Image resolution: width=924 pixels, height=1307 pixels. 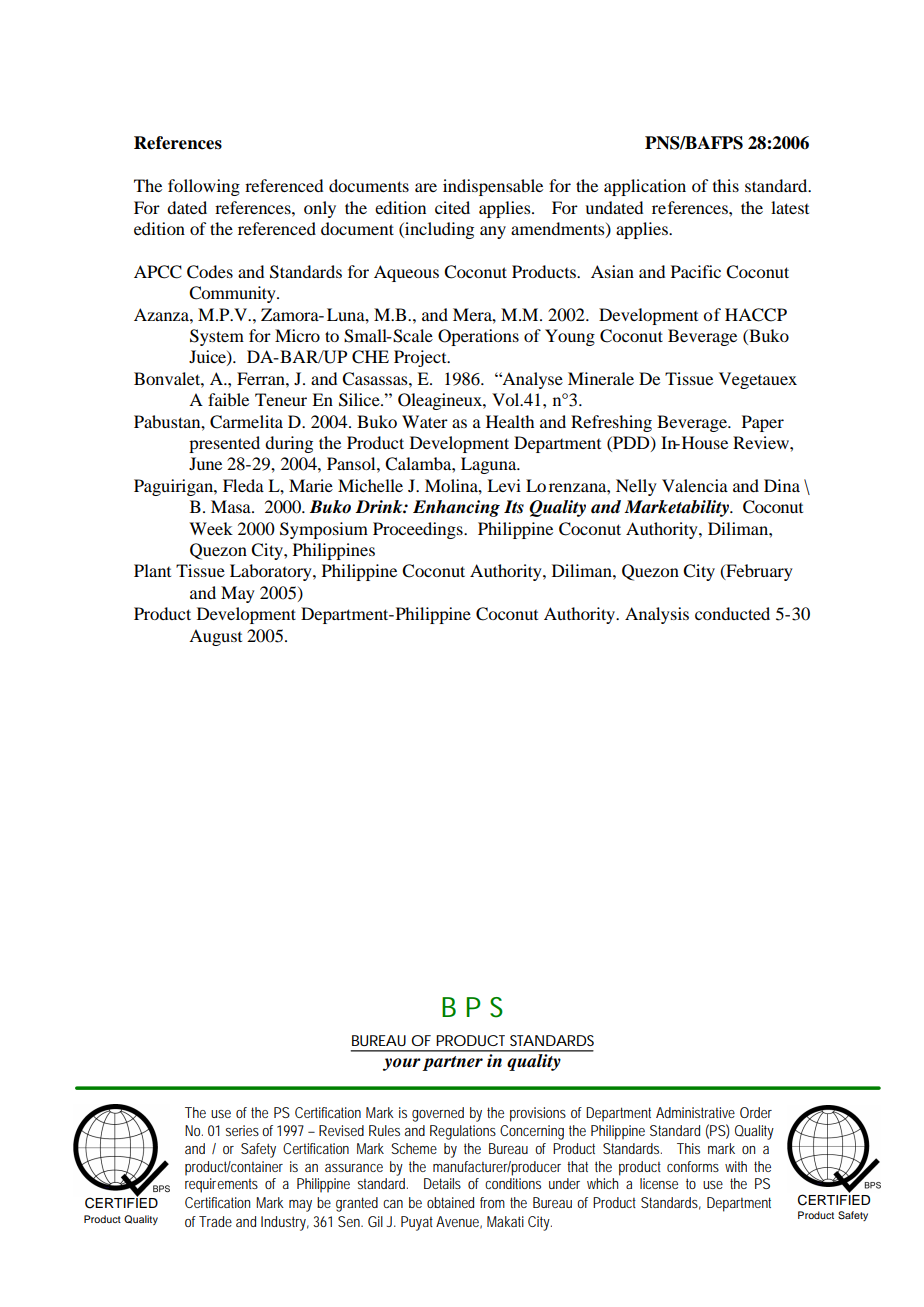 What do you see at coordinates (758, 572) in the page?
I see `February` at bounding box center [758, 572].
